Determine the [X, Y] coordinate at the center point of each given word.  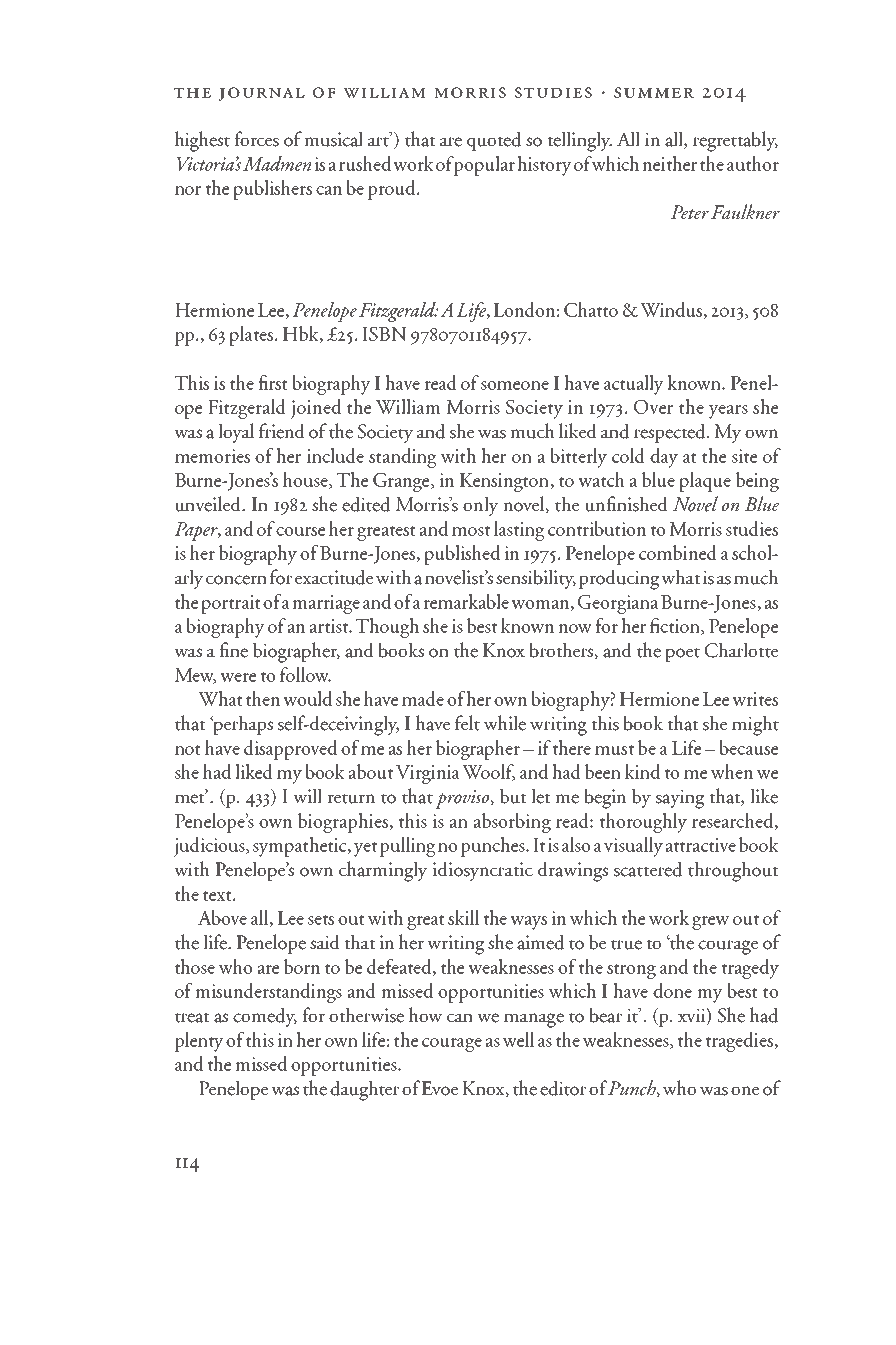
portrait [231, 604]
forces [256, 139]
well [518, 1039]
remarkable [466, 601]
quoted [494, 141]
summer [654, 92]
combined [678, 552]
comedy [265, 1017]
